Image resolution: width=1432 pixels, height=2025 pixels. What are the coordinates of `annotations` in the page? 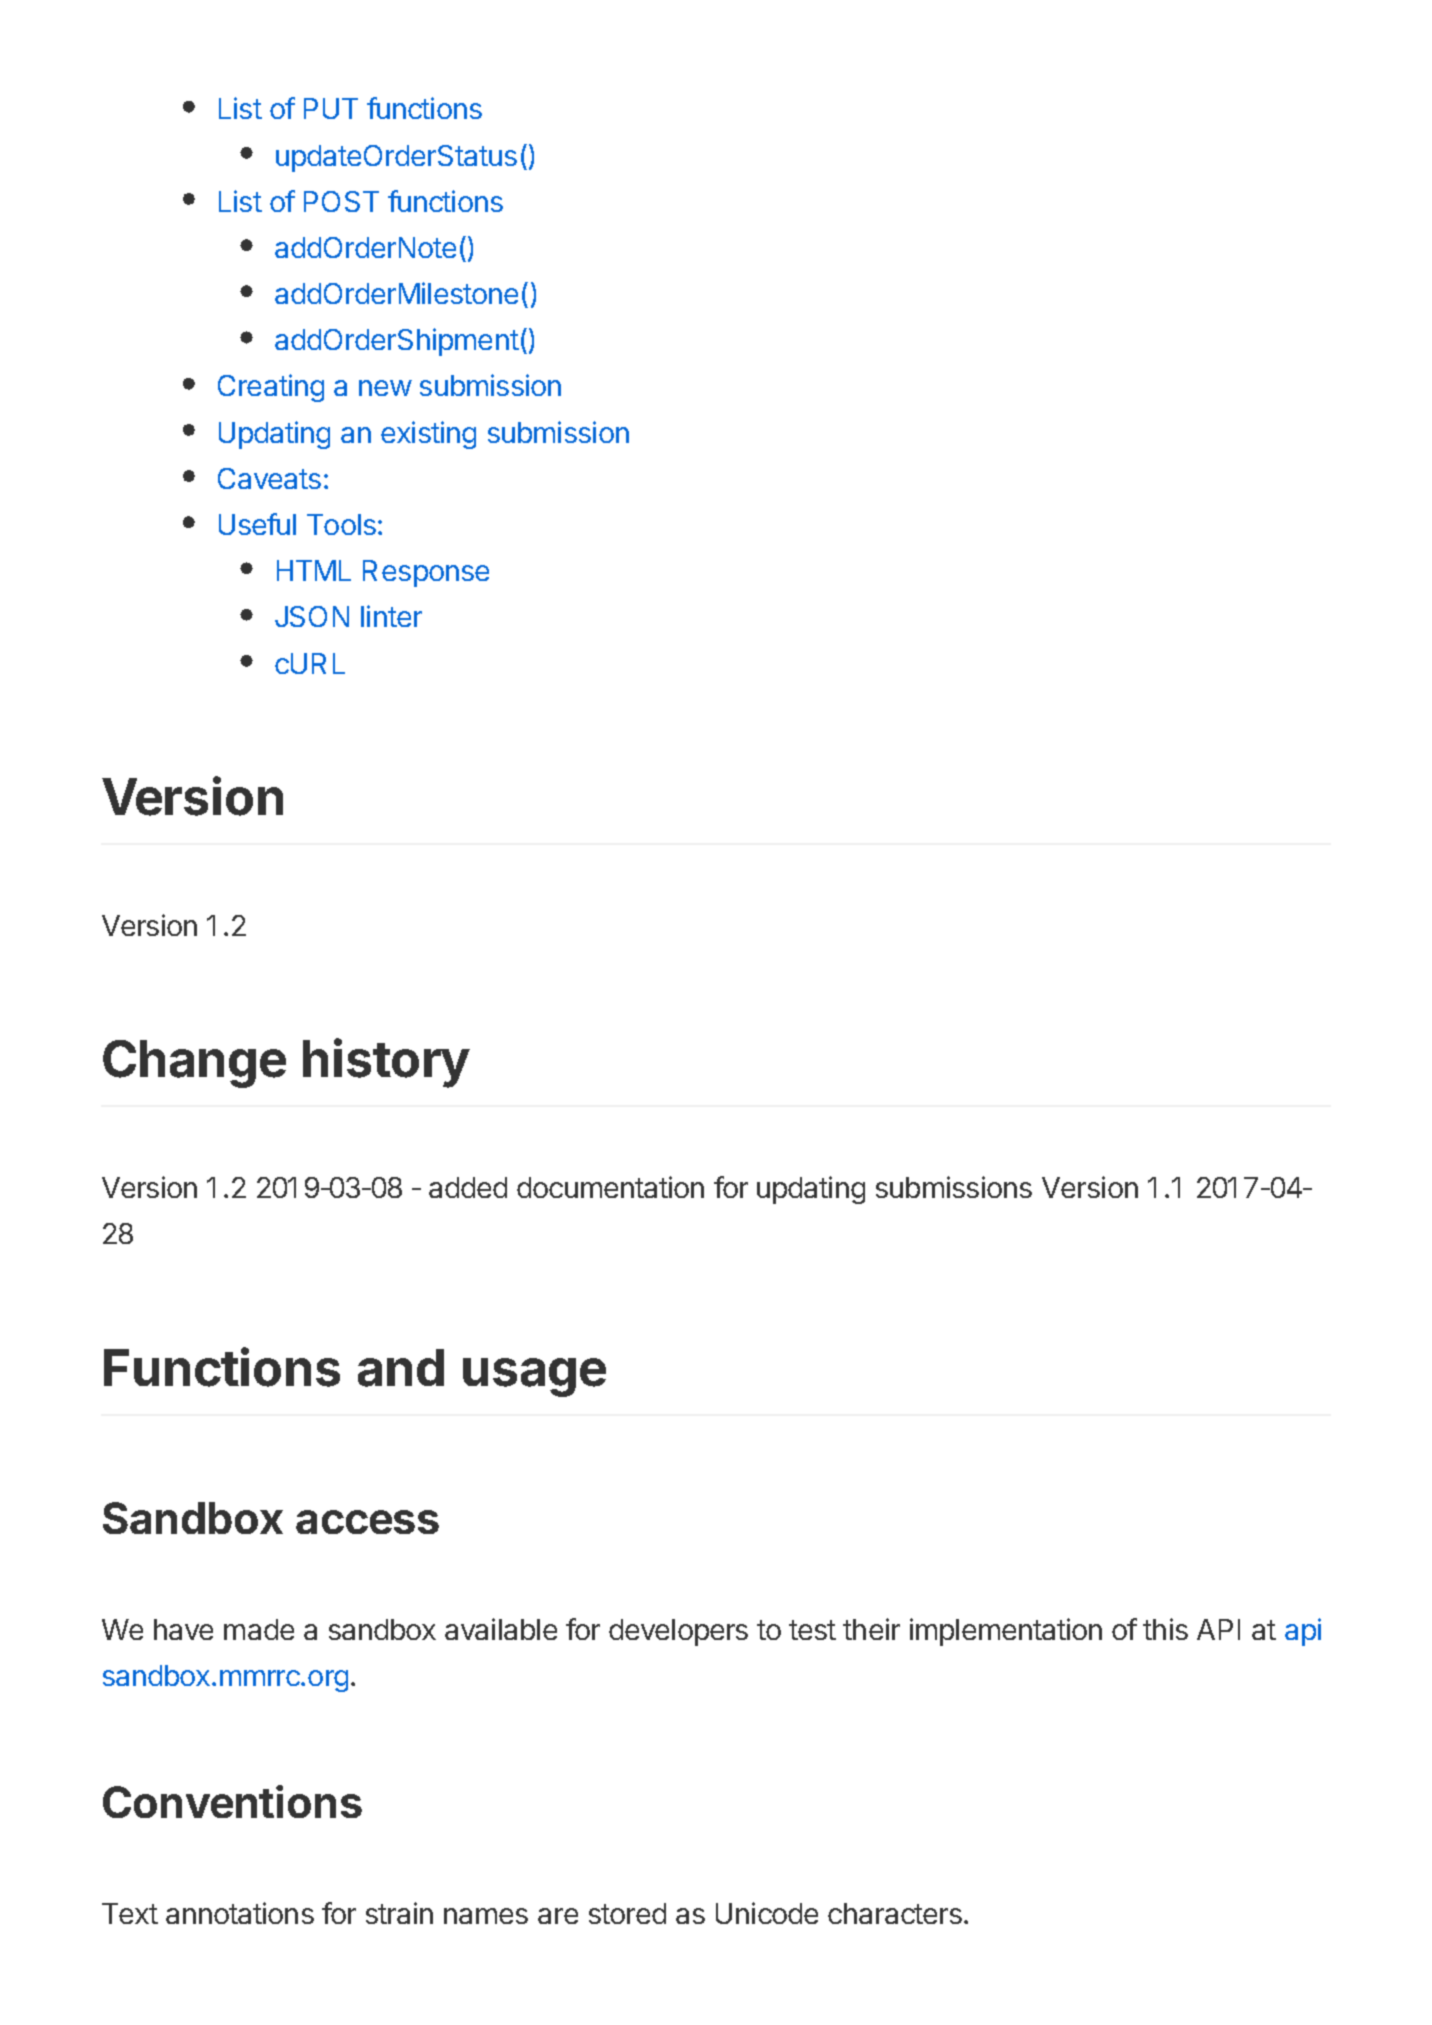 It's located at (240, 1913).
